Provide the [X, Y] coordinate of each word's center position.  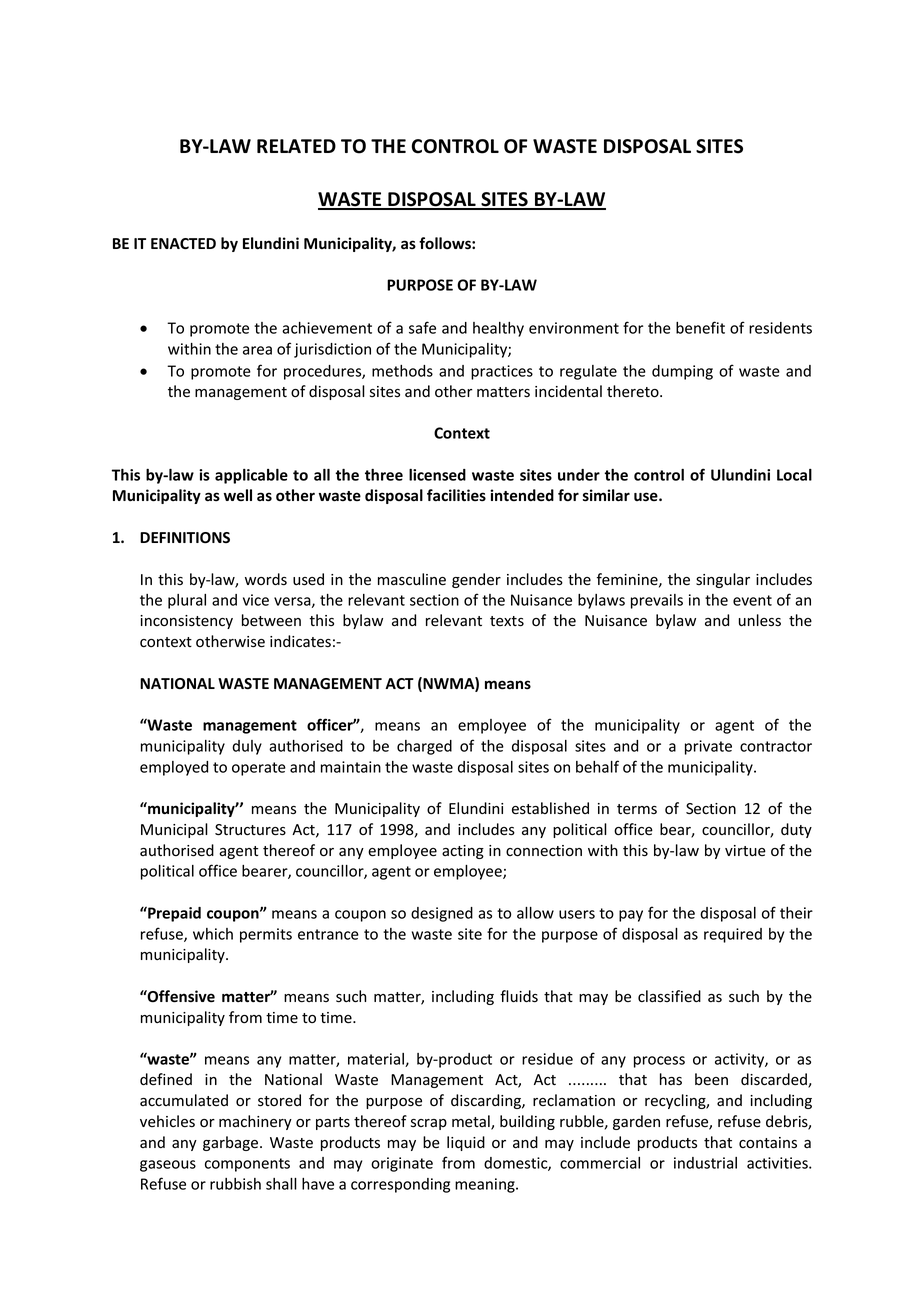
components [247, 1165]
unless [760, 620]
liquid [466, 1143]
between [271, 620]
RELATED [296, 146]
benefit [700, 327]
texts [507, 621]
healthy [498, 329]
